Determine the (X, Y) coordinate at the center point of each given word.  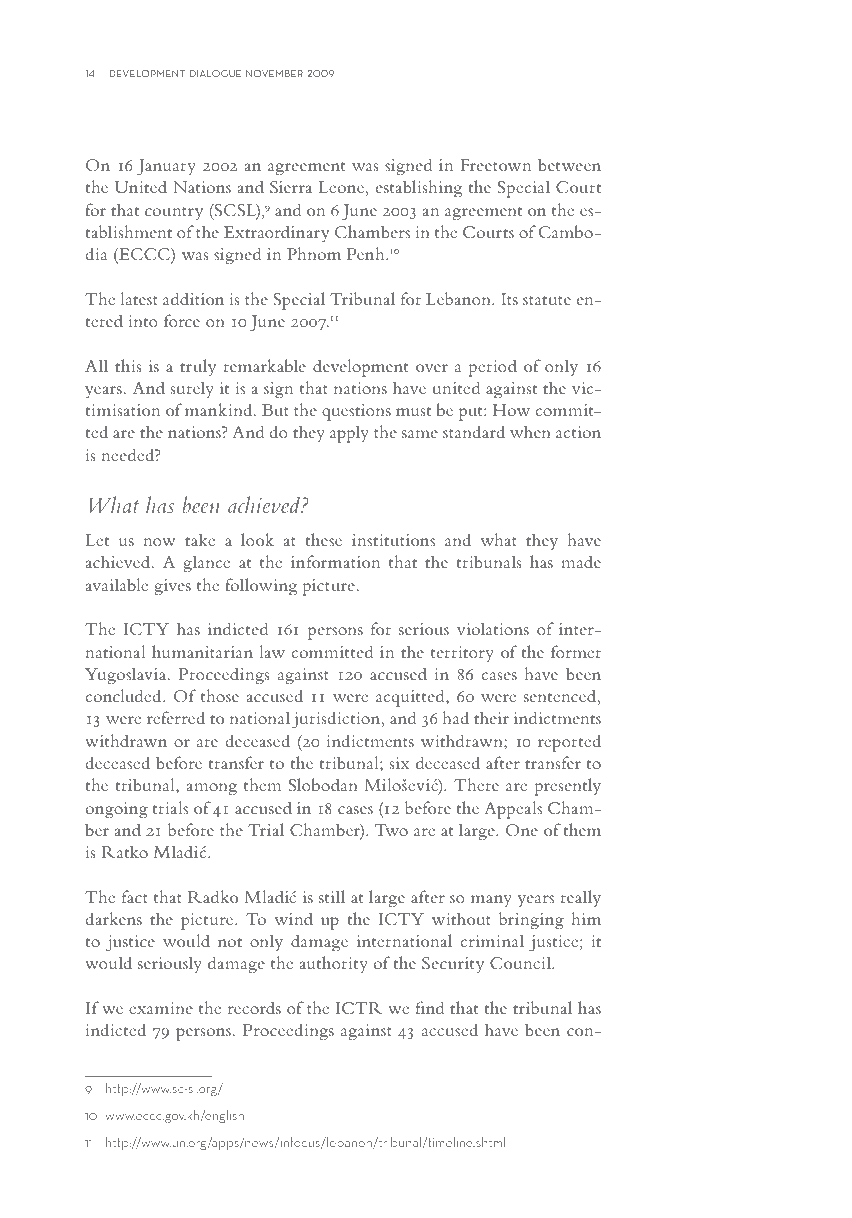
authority (333, 965)
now (159, 542)
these (324, 539)
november (274, 73)
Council (521, 963)
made (581, 561)
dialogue (215, 73)
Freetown (496, 165)
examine (161, 1008)
